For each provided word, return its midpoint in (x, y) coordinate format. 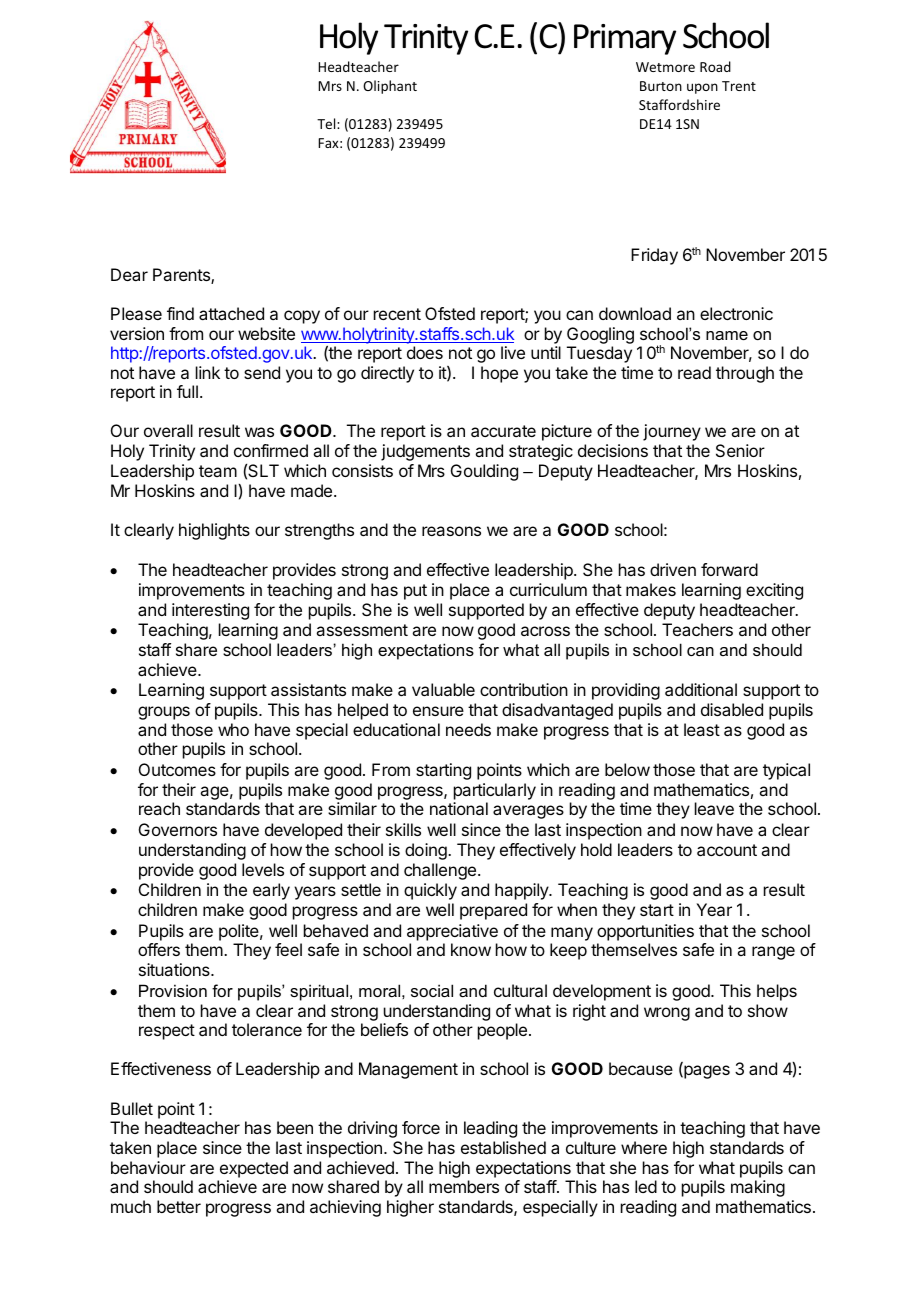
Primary (625, 39)
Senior (740, 450)
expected (254, 1169)
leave (714, 808)
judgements (425, 452)
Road (715, 66)
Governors (178, 829)
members (464, 1186)
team (218, 471)
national (459, 808)
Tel (327, 123)
